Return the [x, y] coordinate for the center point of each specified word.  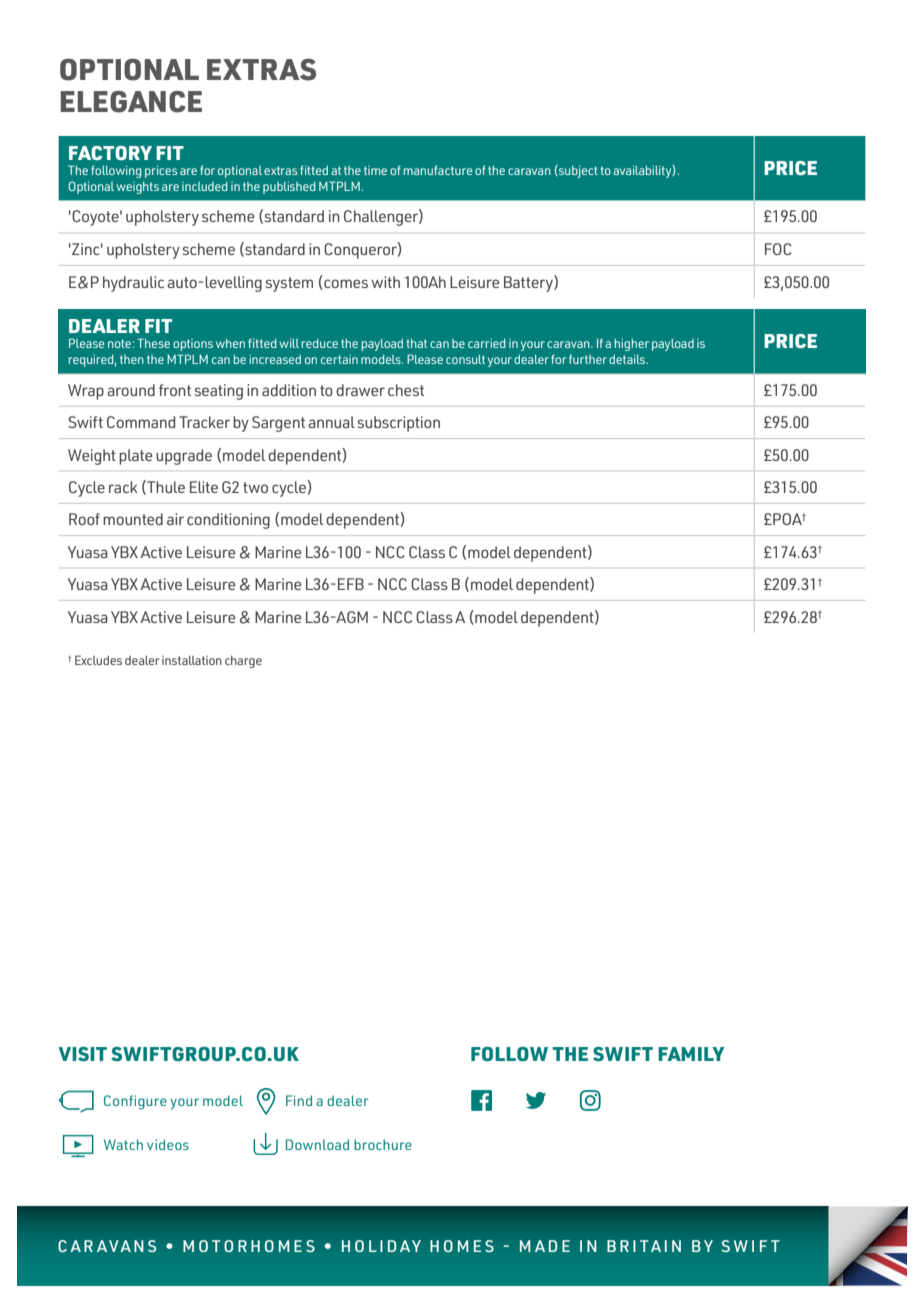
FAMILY [691, 1054]
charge [243, 661]
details [628, 359]
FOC [778, 249]
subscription [399, 424]
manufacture [438, 170]
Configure [135, 1102]
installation [192, 660]
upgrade [184, 457]
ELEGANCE [131, 102]
